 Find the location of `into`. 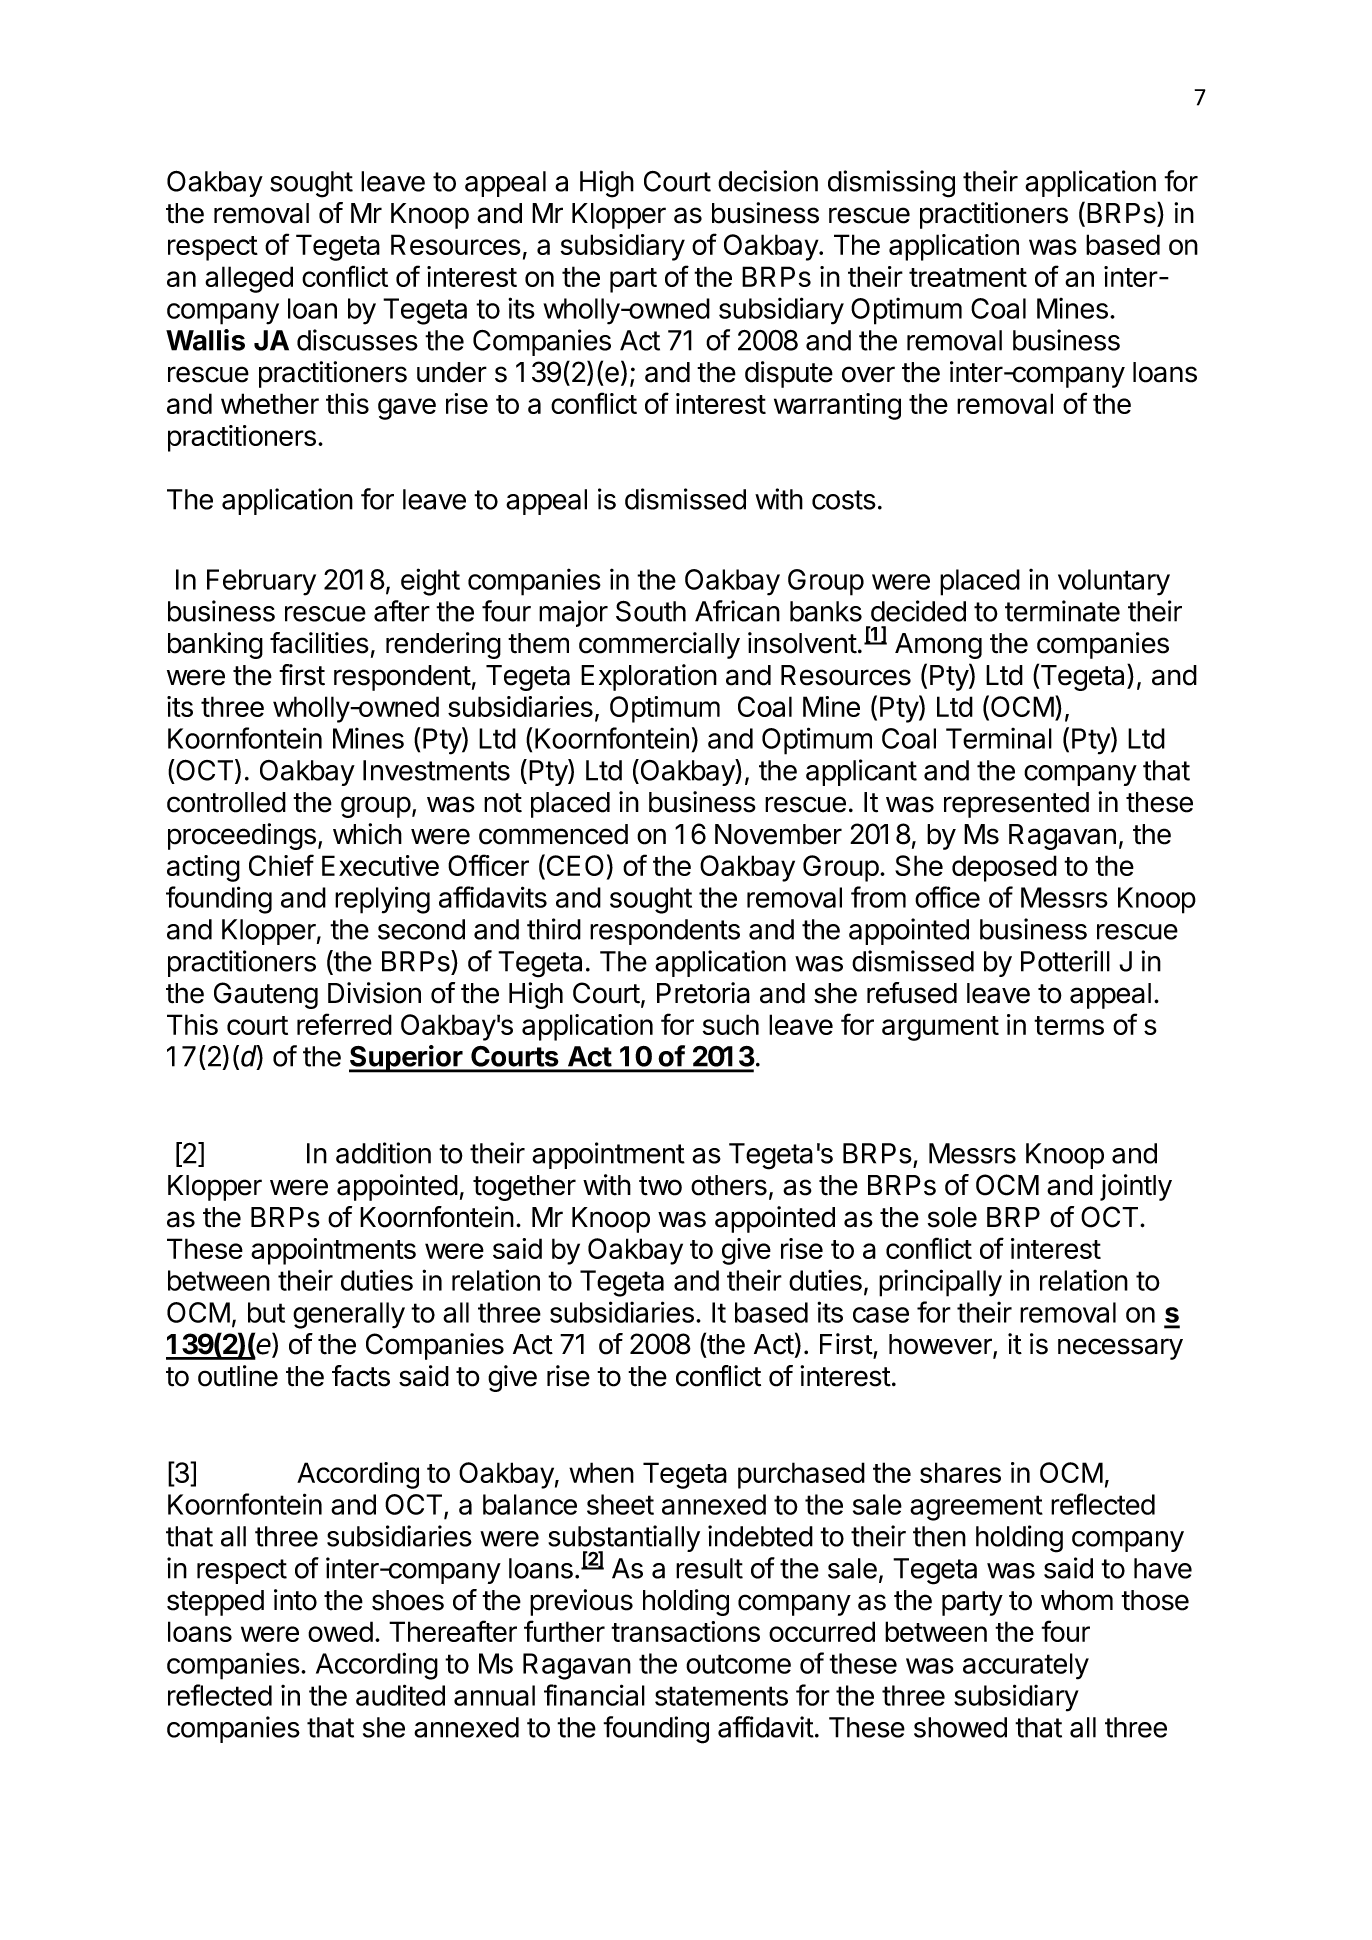

into is located at coordinates (295, 1600).
